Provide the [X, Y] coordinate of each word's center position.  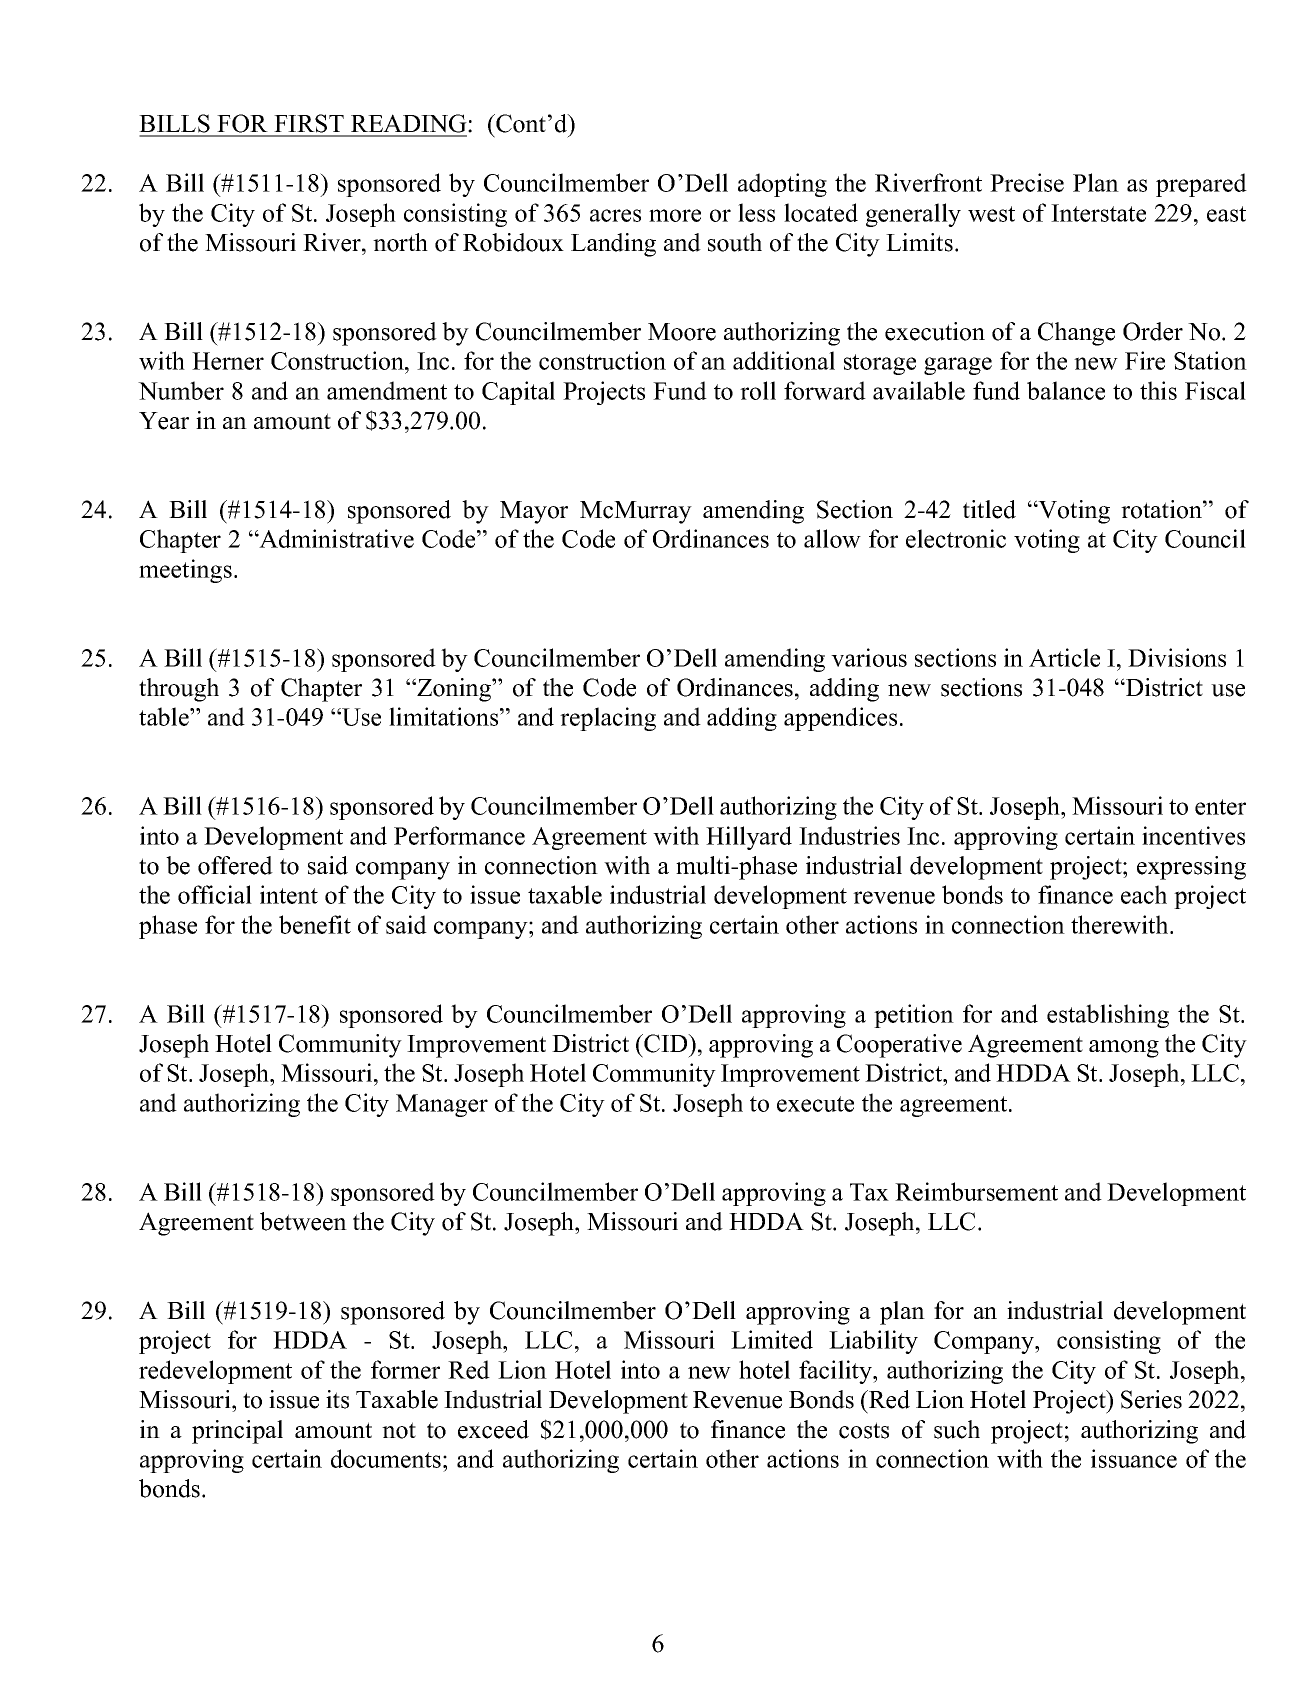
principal [237, 1432]
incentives [1193, 835]
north [400, 242]
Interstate [1098, 213]
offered [235, 865]
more [675, 215]
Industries [849, 835]
